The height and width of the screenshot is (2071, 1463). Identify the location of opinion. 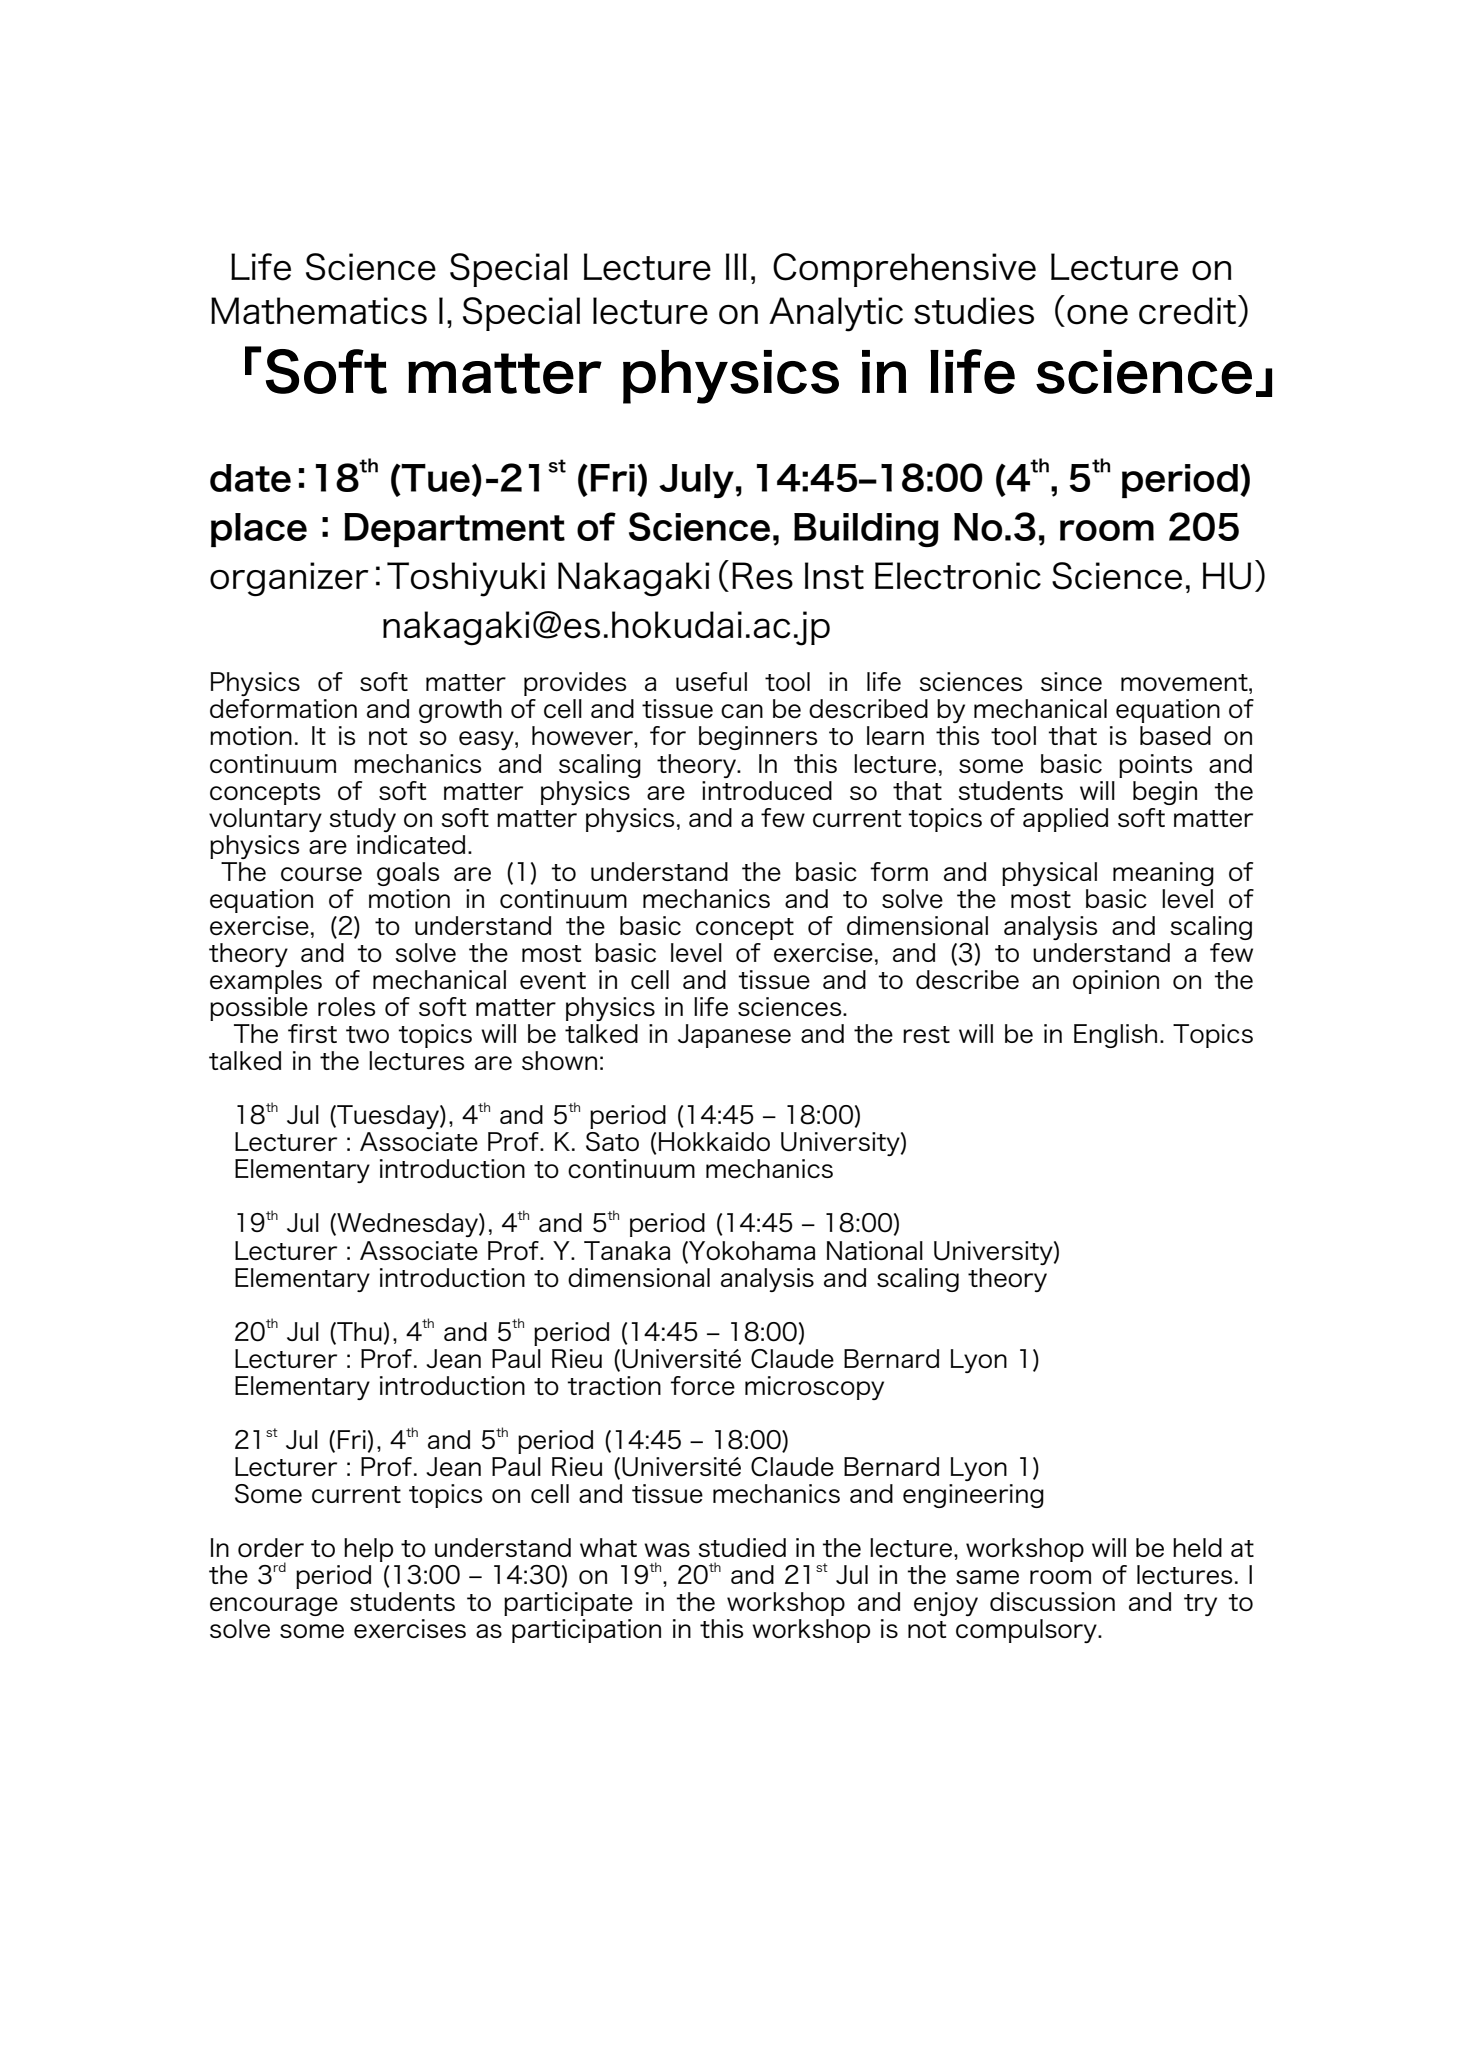
(1116, 982).
